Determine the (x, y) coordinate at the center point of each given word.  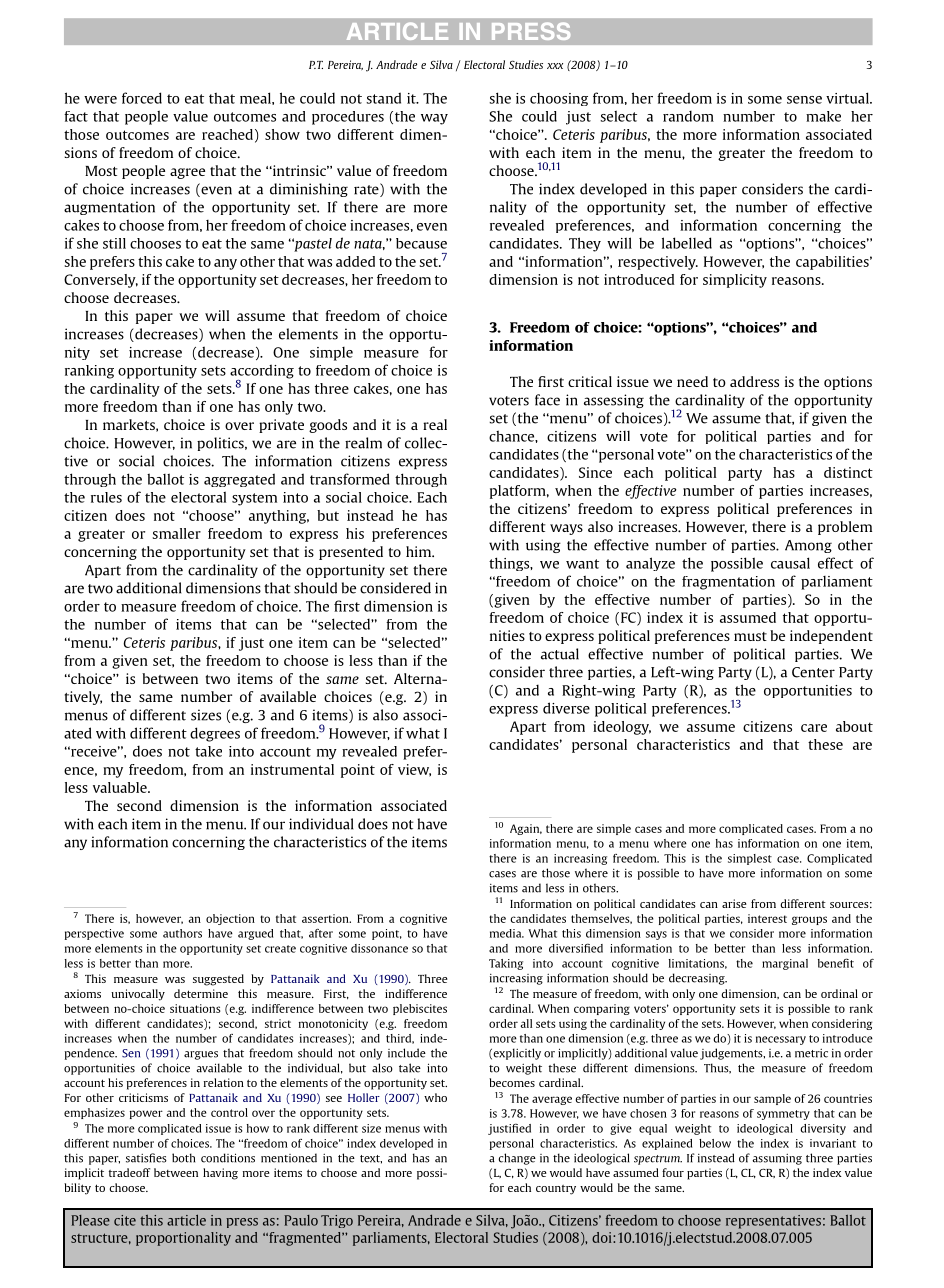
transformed (350, 479)
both (183, 1158)
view (414, 770)
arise (734, 903)
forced (142, 98)
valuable (121, 787)
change (517, 1159)
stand (383, 98)
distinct (848, 472)
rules (106, 497)
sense (804, 100)
